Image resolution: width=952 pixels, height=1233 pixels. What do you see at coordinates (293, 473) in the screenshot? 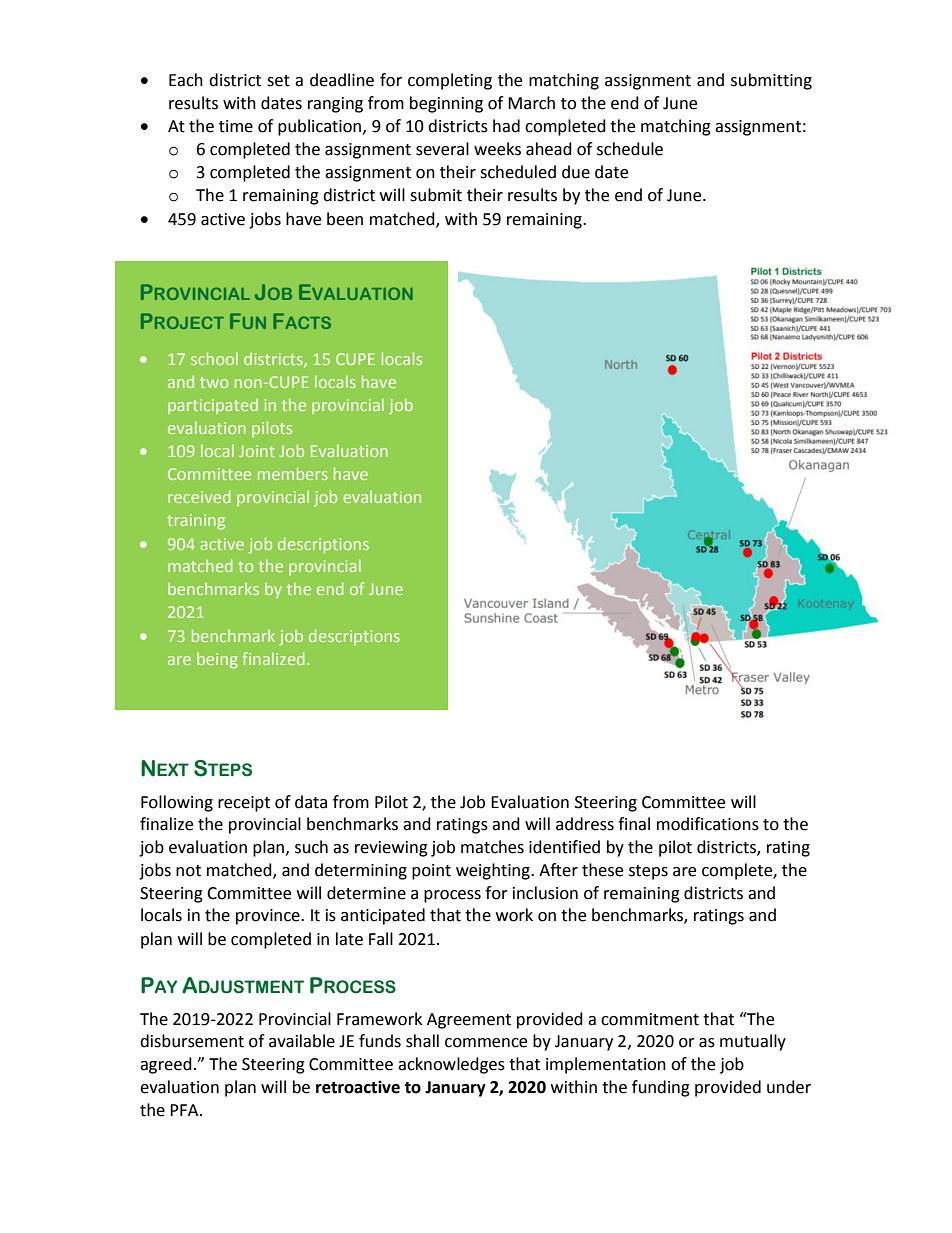
I see `members` at bounding box center [293, 473].
